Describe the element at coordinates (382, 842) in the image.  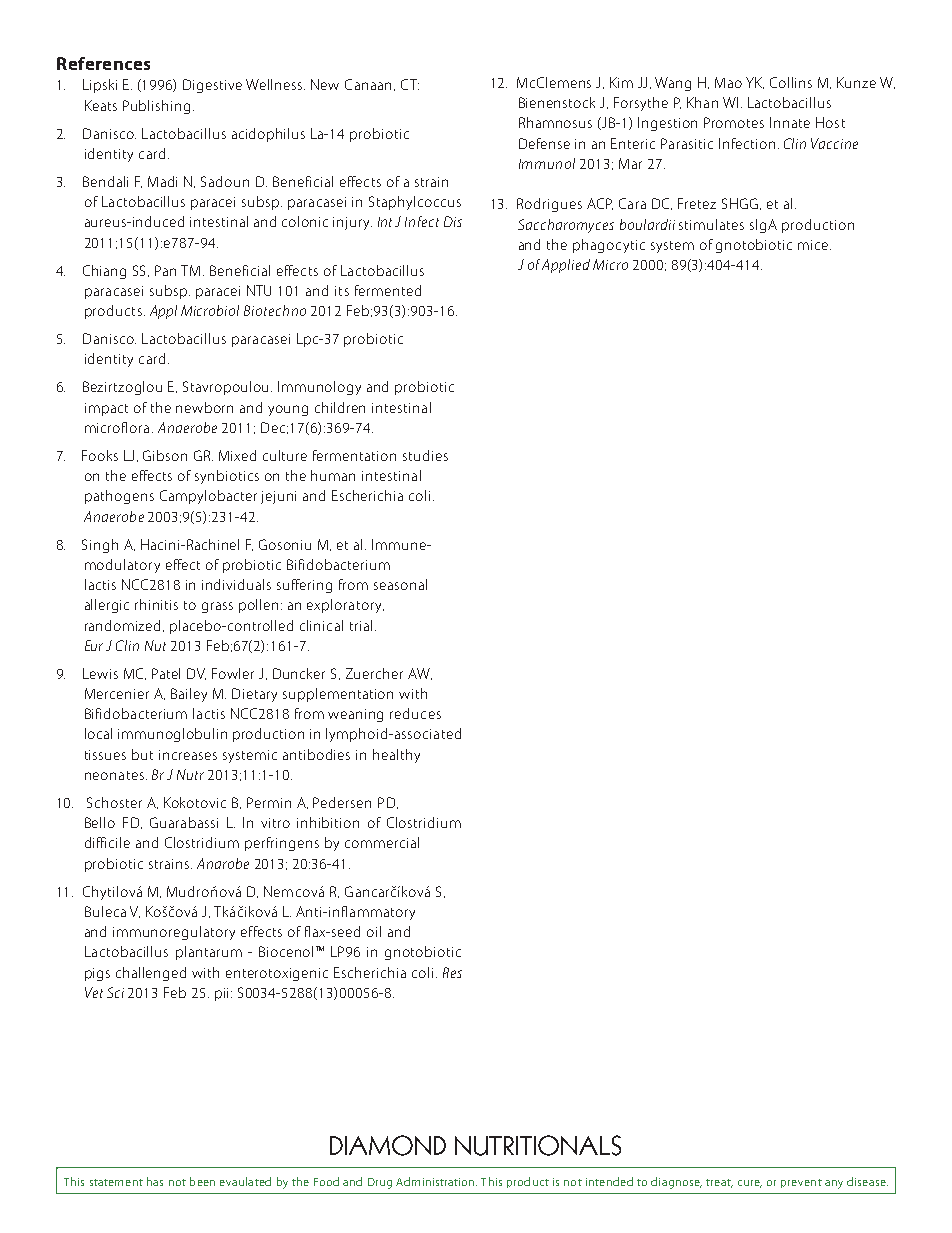
I see `commercial` at that location.
